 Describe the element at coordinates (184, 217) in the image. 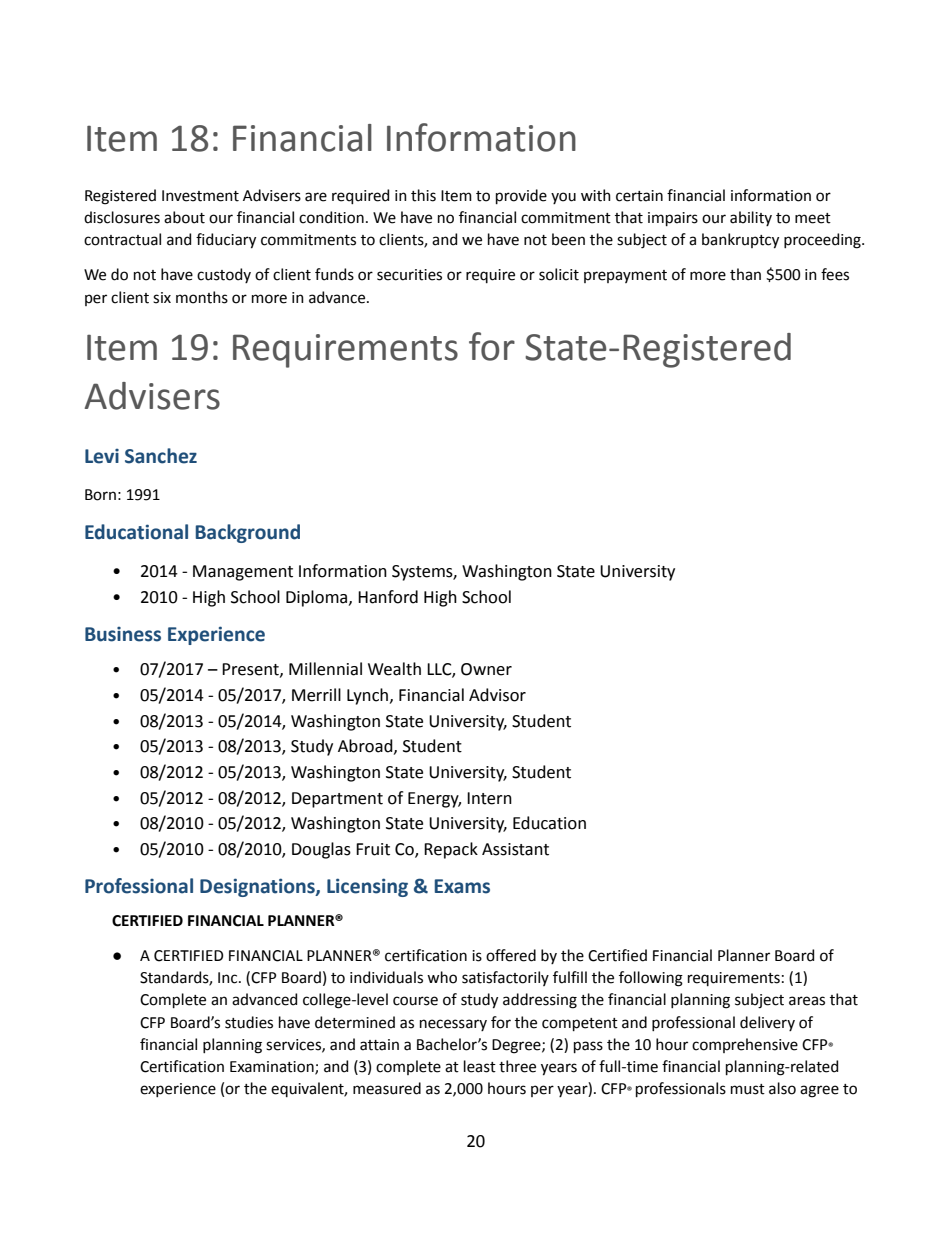

I see `about` at that location.
